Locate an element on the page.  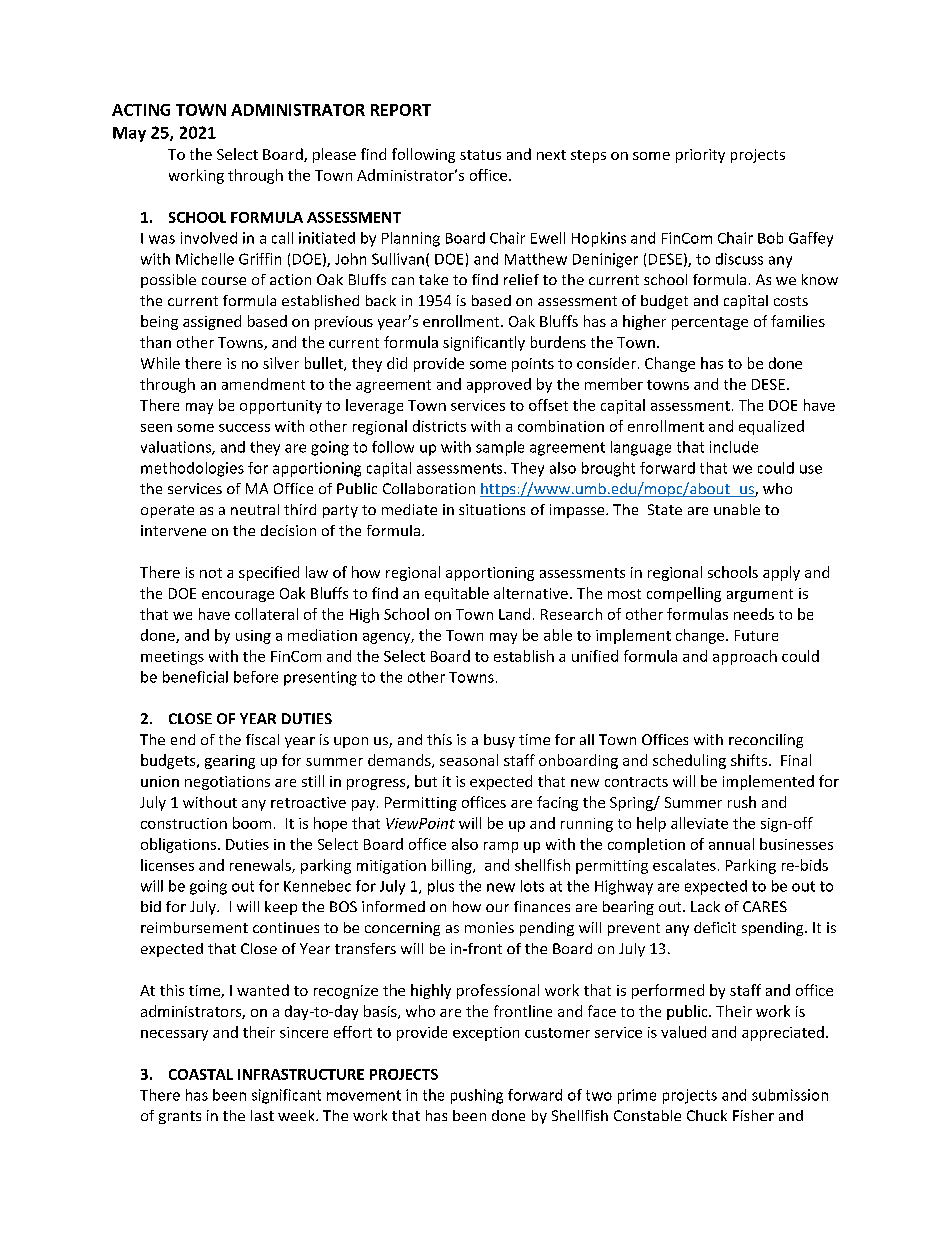
needs is located at coordinates (754, 614).
